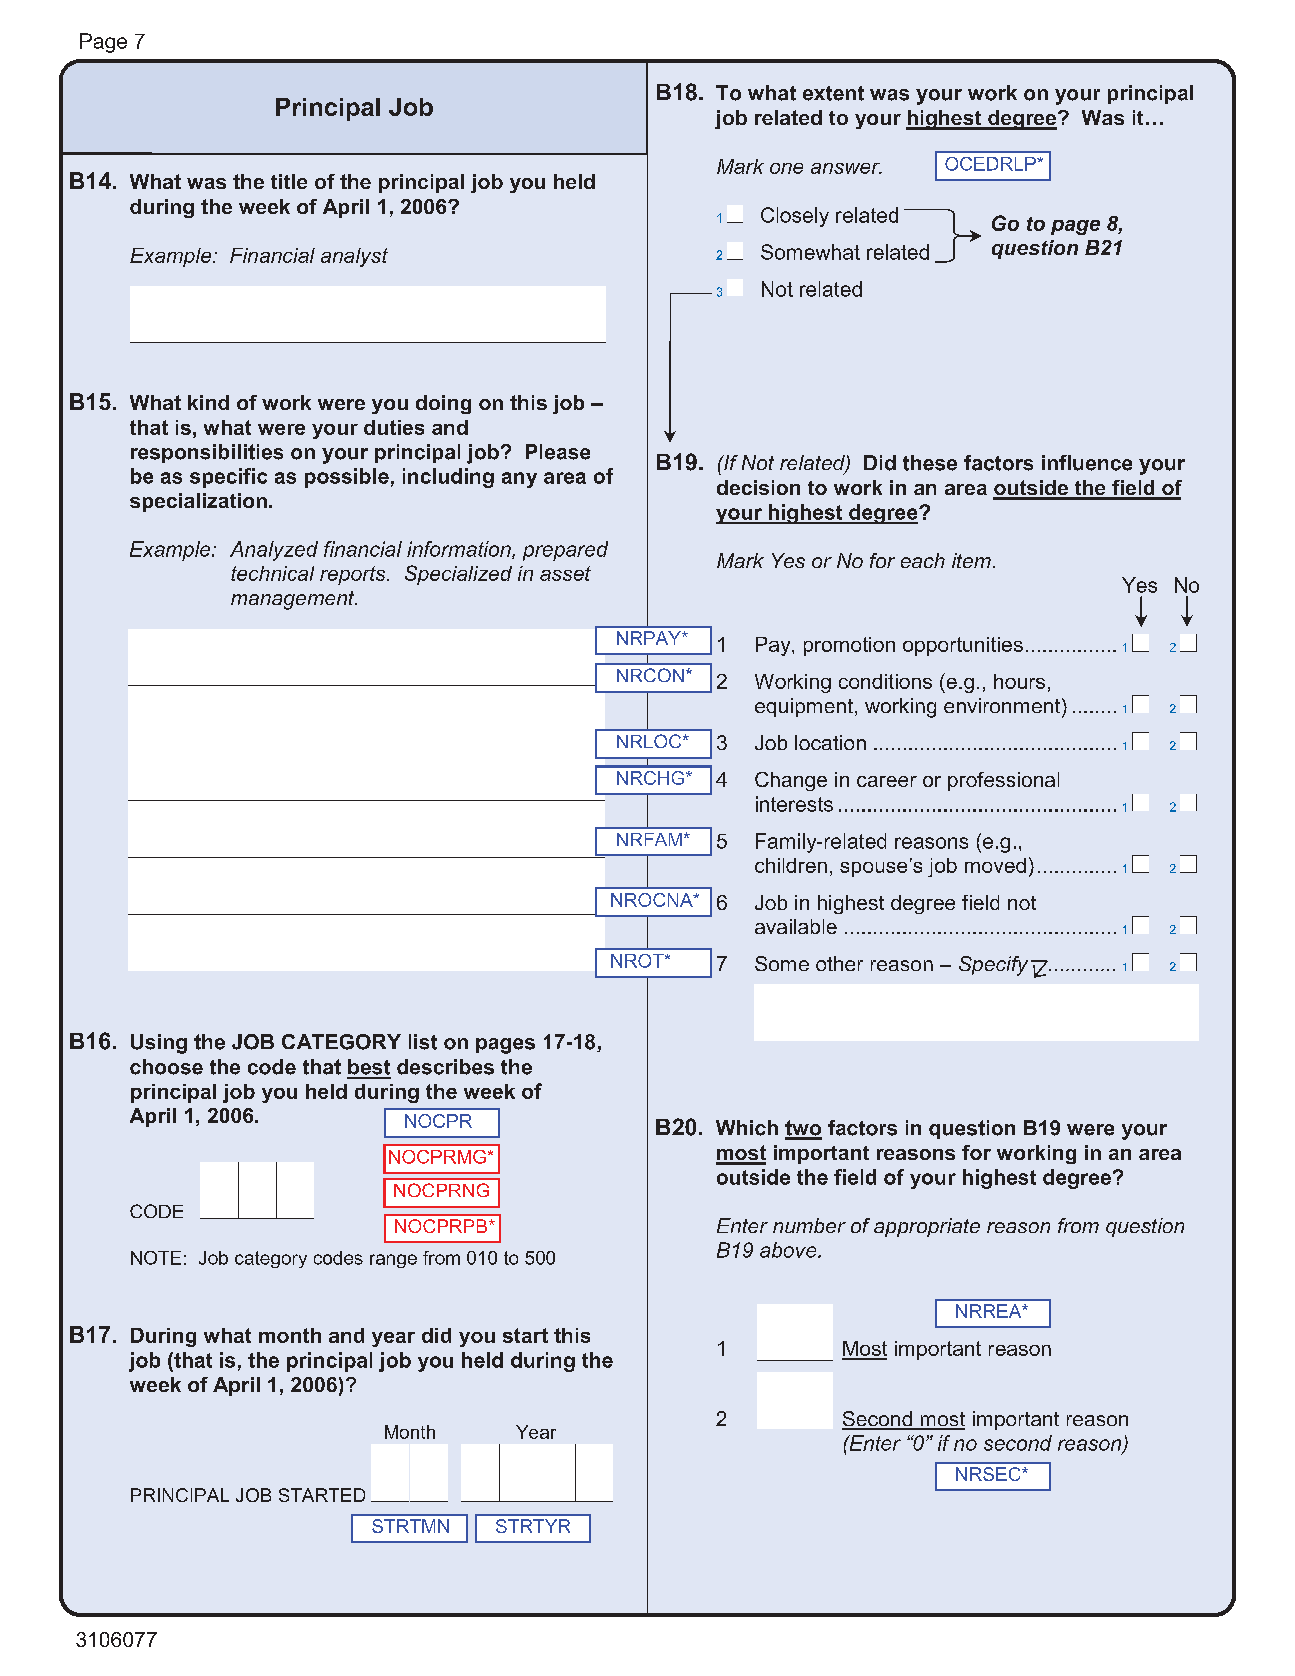  I want to click on answer, so click(846, 168).
